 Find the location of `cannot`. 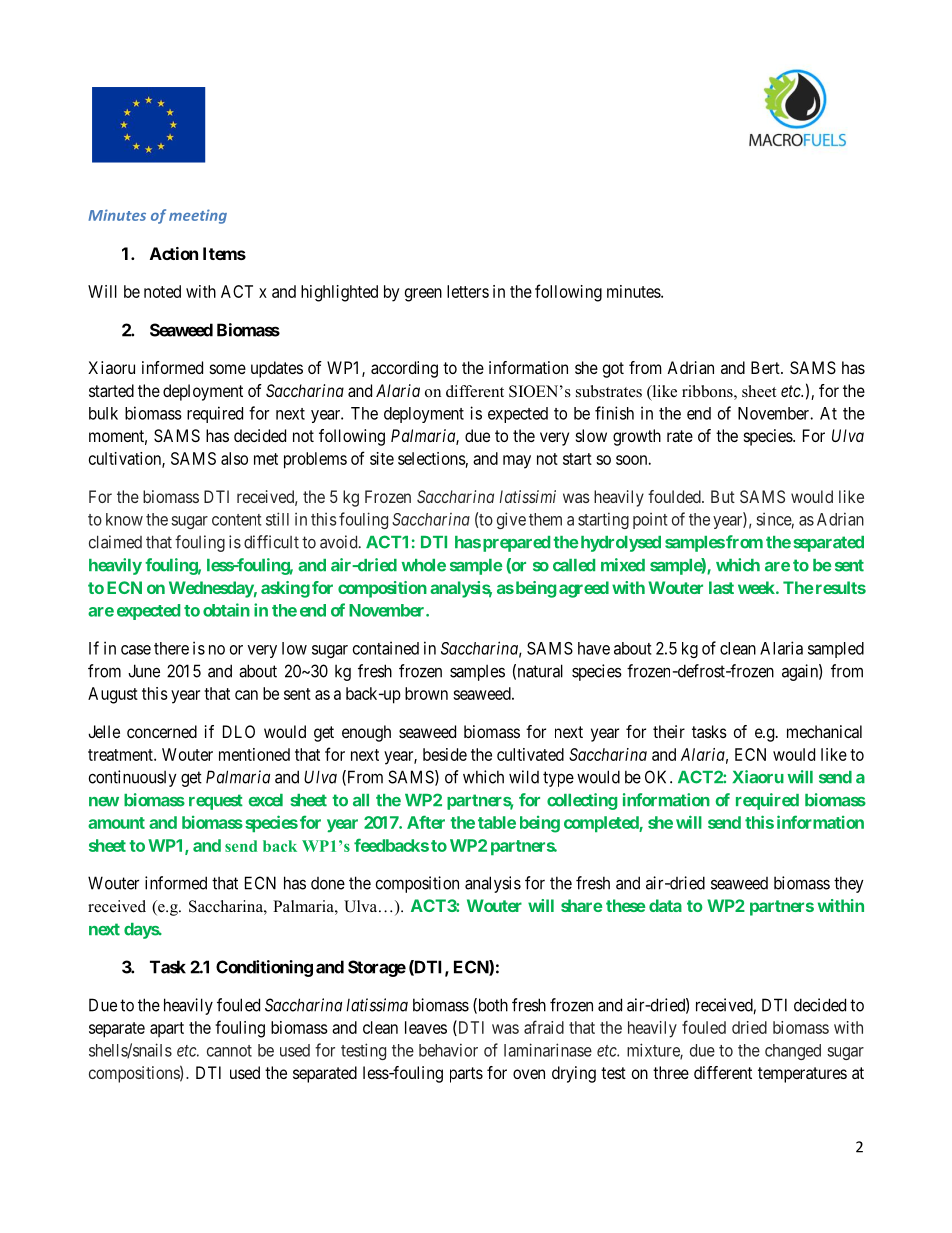

cannot is located at coordinates (229, 1051).
